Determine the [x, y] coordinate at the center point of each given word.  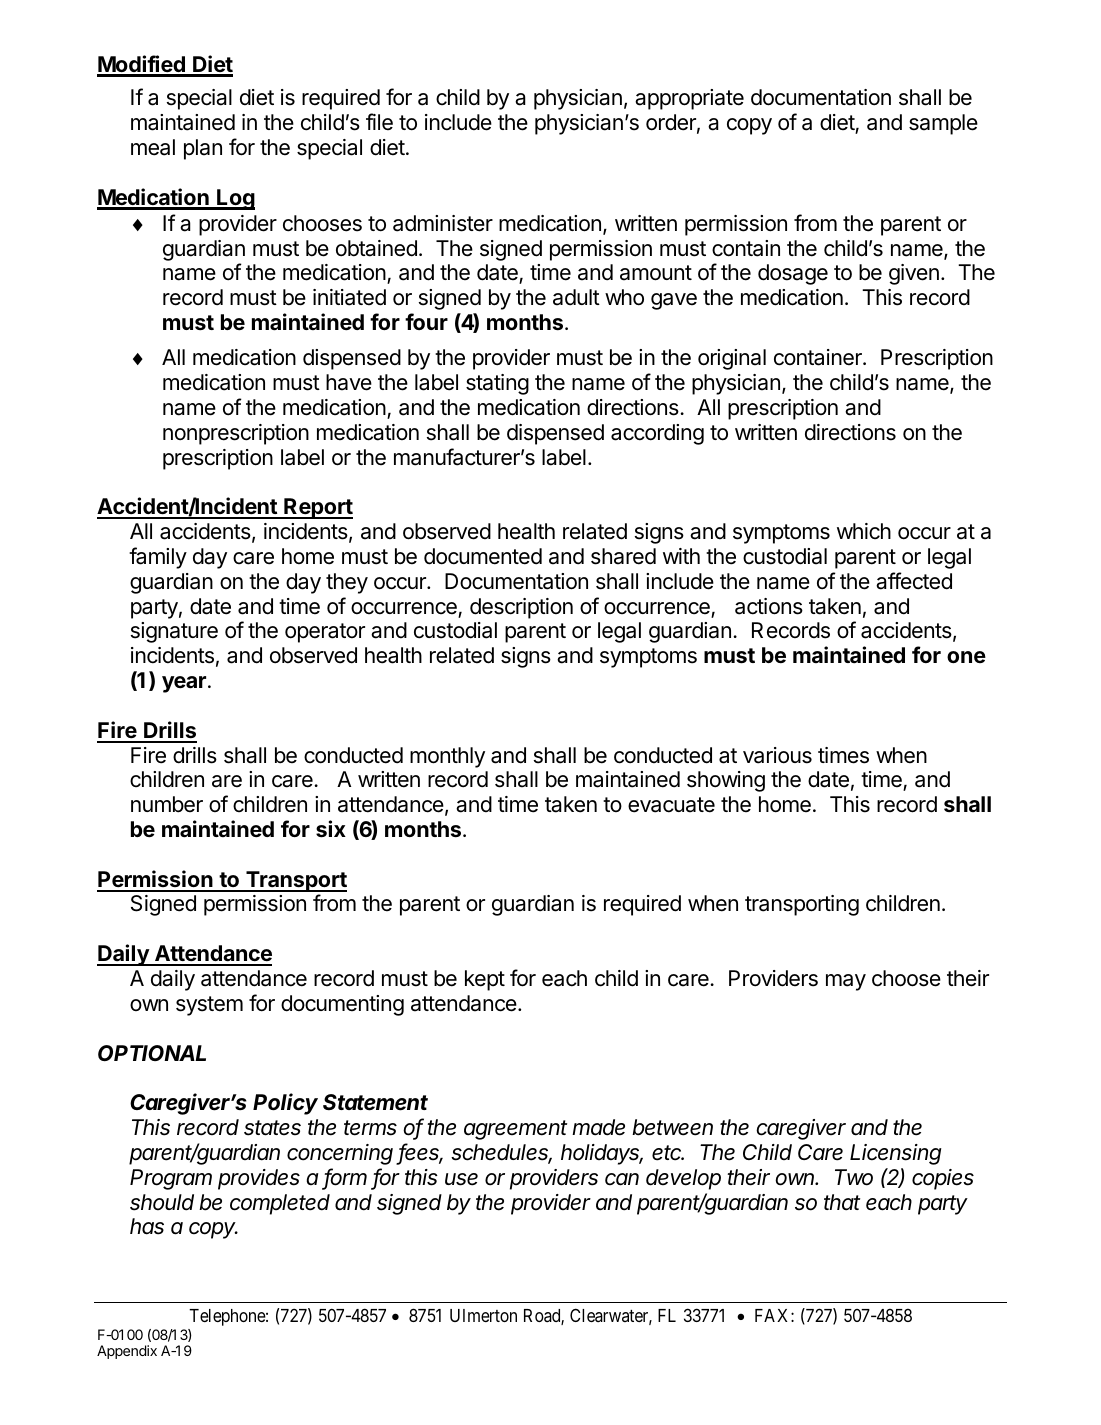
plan [203, 149]
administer [443, 223]
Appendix [127, 1352]
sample [943, 124]
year [184, 684]
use [461, 1179]
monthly [447, 757]
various [777, 755]
